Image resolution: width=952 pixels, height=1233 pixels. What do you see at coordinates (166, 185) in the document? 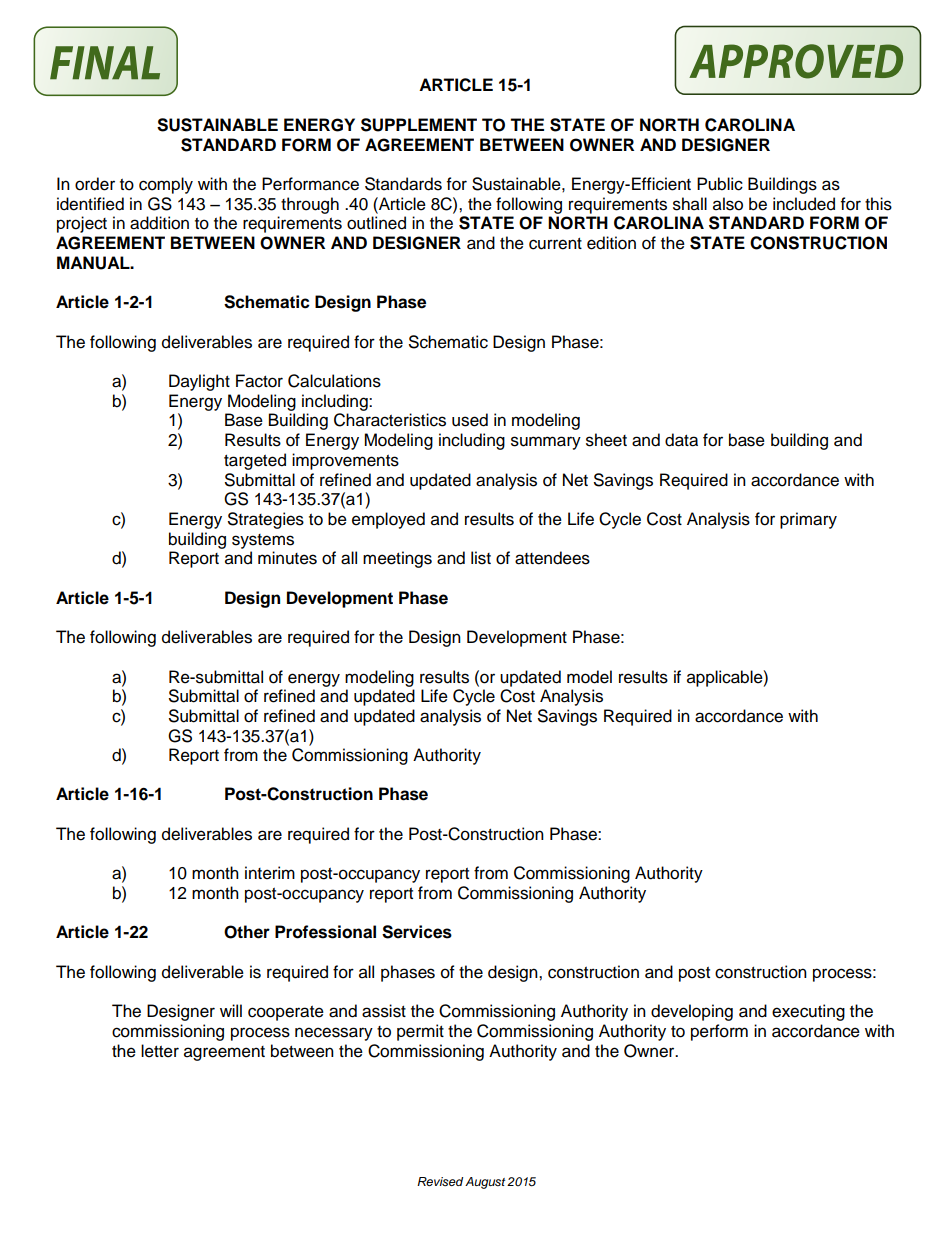
I see `comply` at bounding box center [166, 185].
